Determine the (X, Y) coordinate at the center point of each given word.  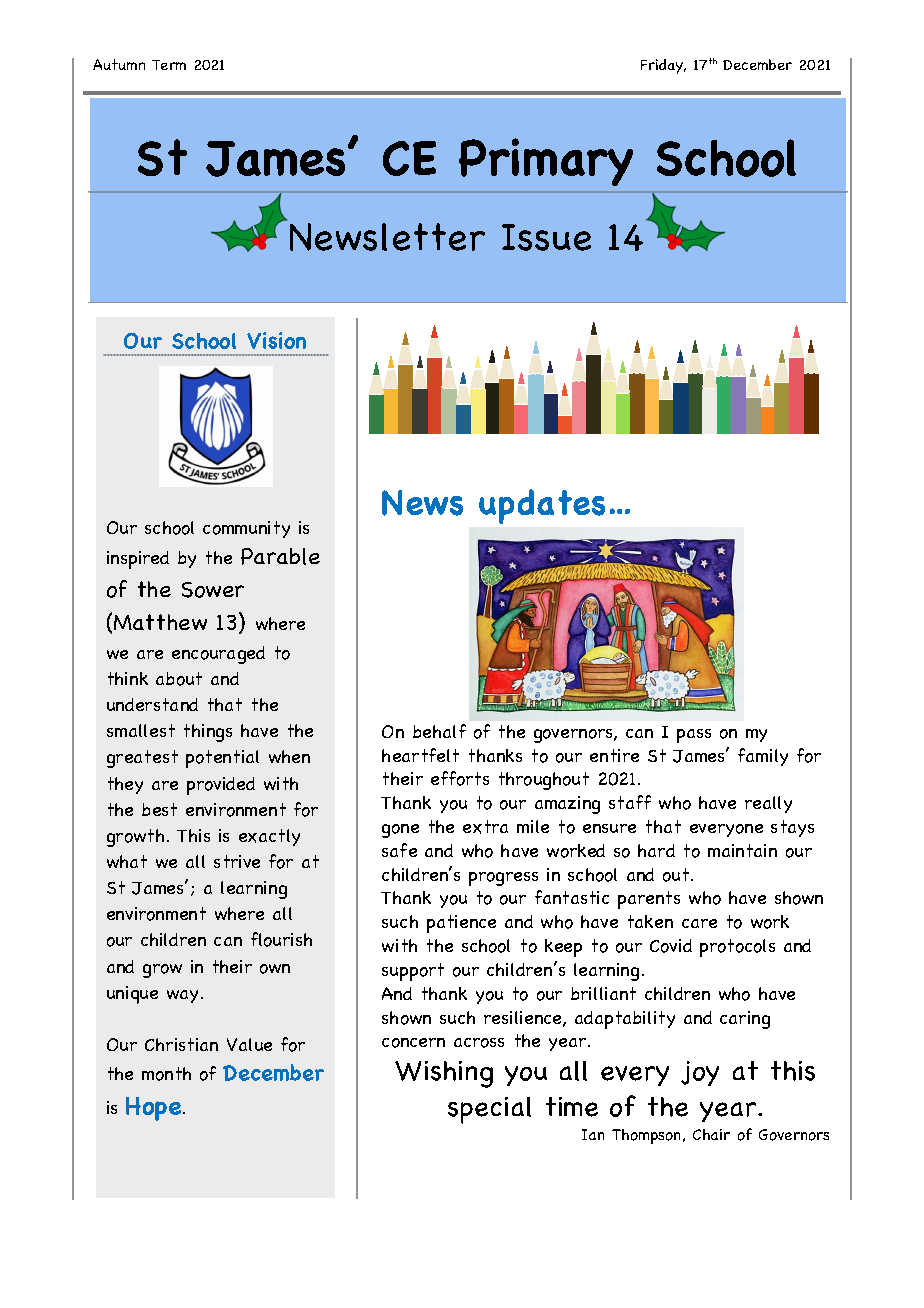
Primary (546, 162)
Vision (276, 340)
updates (542, 506)
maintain (742, 850)
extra (485, 827)
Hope (155, 1109)
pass (694, 736)
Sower (213, 590)
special (489, 1110)
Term (169, 65)
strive (237, 861)
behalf (439, 731)
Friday (663, 66)
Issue (546, 237)
